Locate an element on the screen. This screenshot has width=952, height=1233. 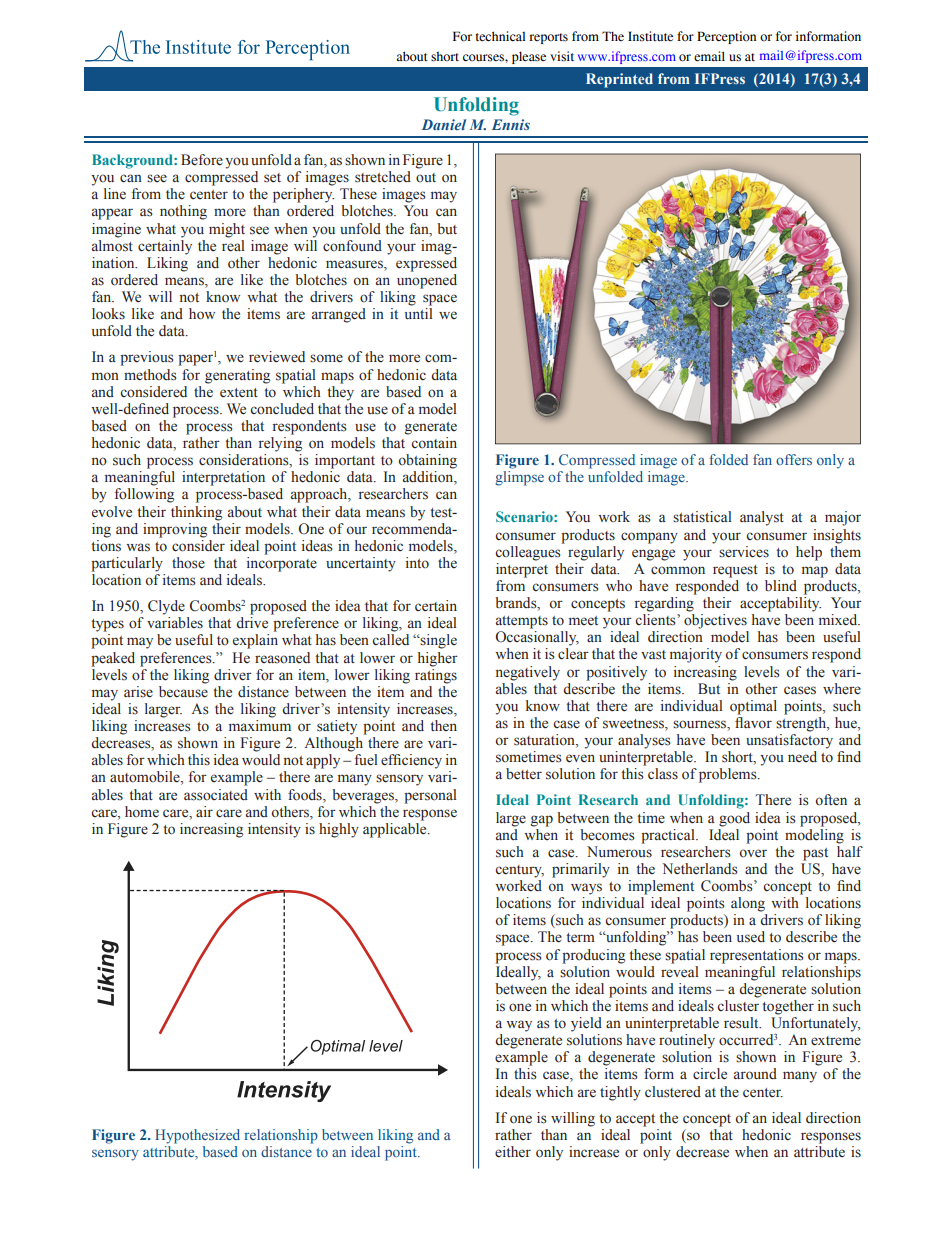
associated is located at coordinates (216, 795).
